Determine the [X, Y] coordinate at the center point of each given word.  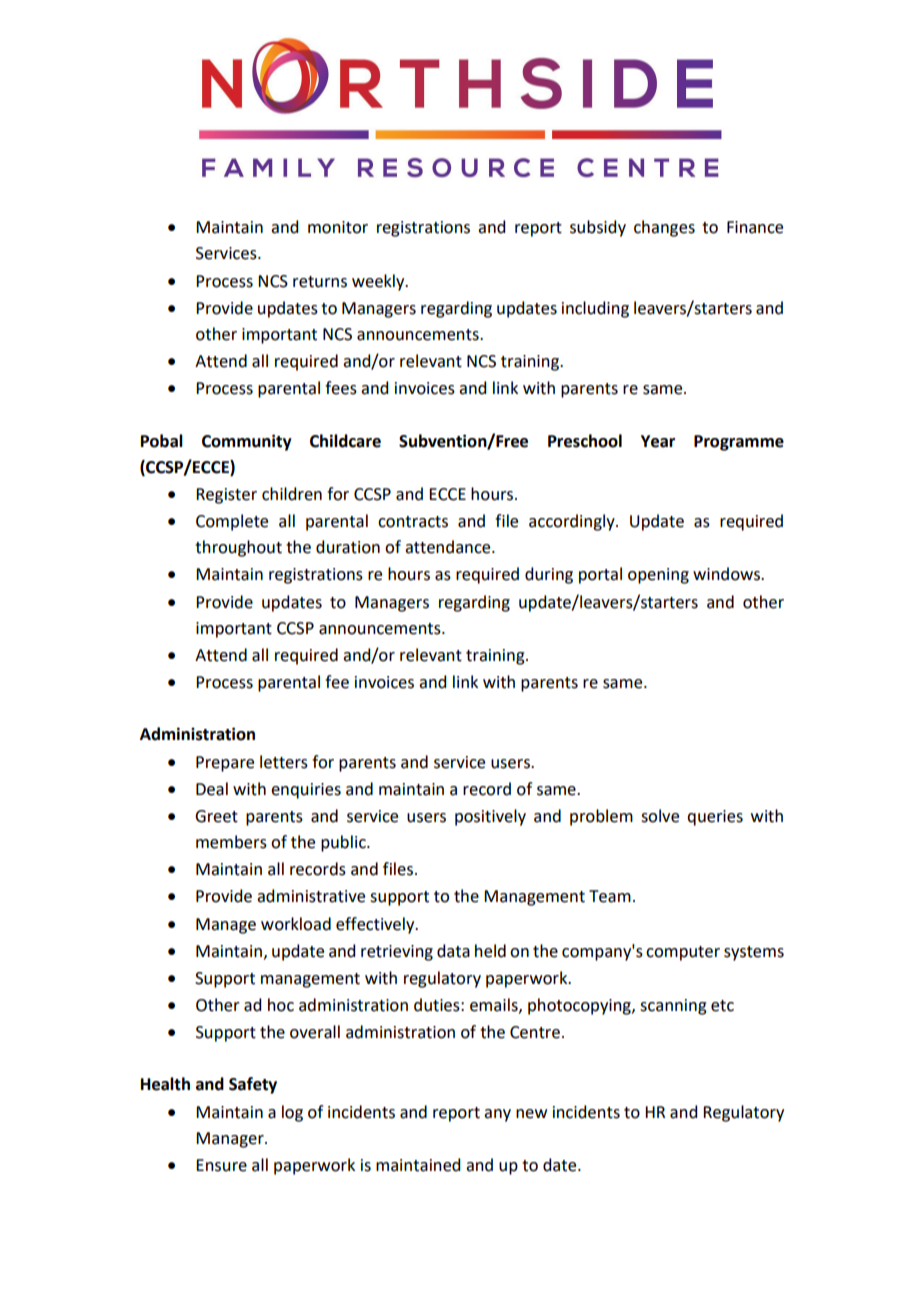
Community [247, 442]
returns [320, 282]
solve [660, 816]
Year [658, 441]
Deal [212, 789]
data [453, 951]
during [549, 575]
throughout [238, 548]
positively [490, 817]
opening [658, 576]
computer [683, 953]
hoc [281, 1005]
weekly [379, 282]
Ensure [221, 1165]
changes [664, 228]
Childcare [345, 441]
